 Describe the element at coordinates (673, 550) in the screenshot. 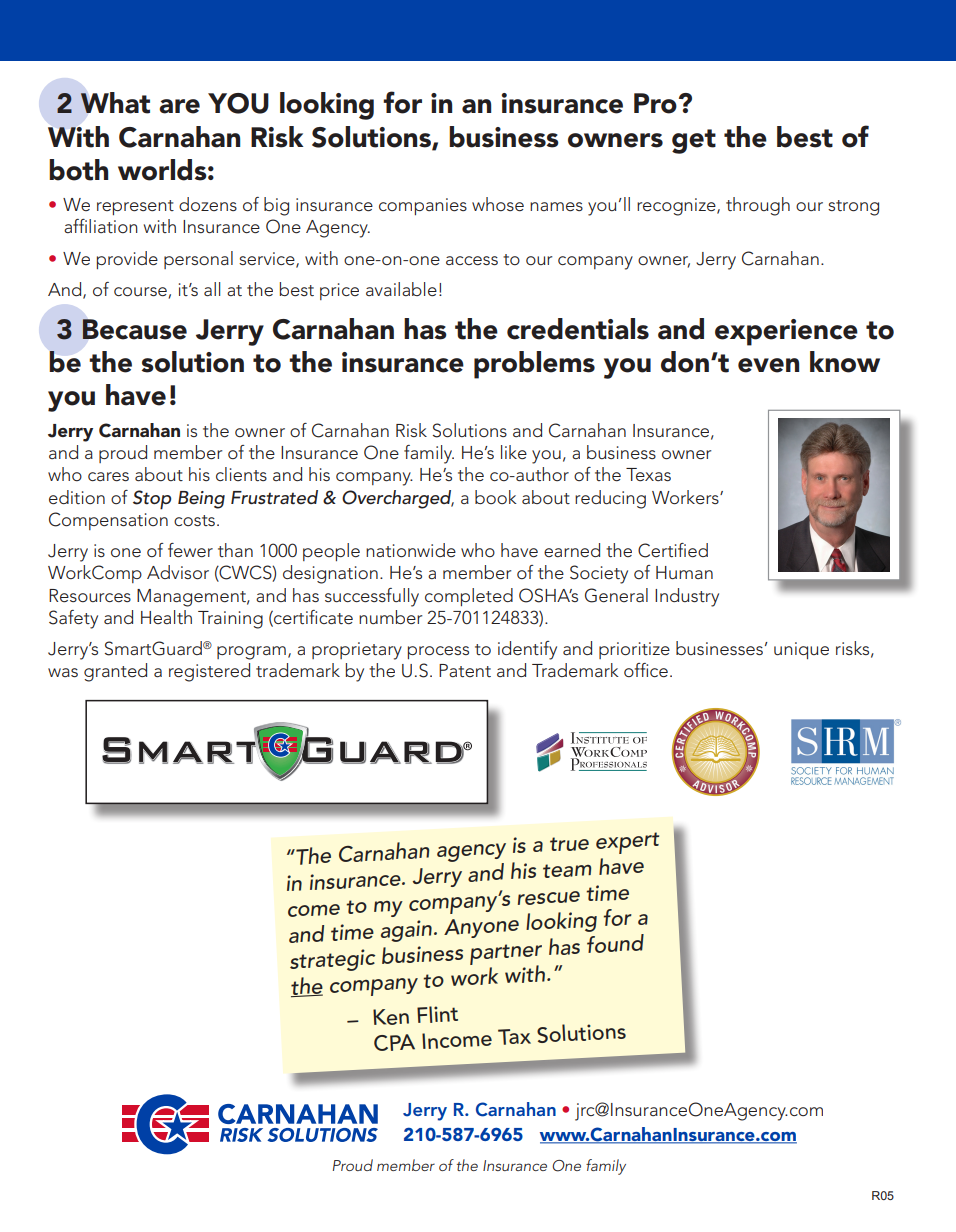

I see `Certified` at that location.
